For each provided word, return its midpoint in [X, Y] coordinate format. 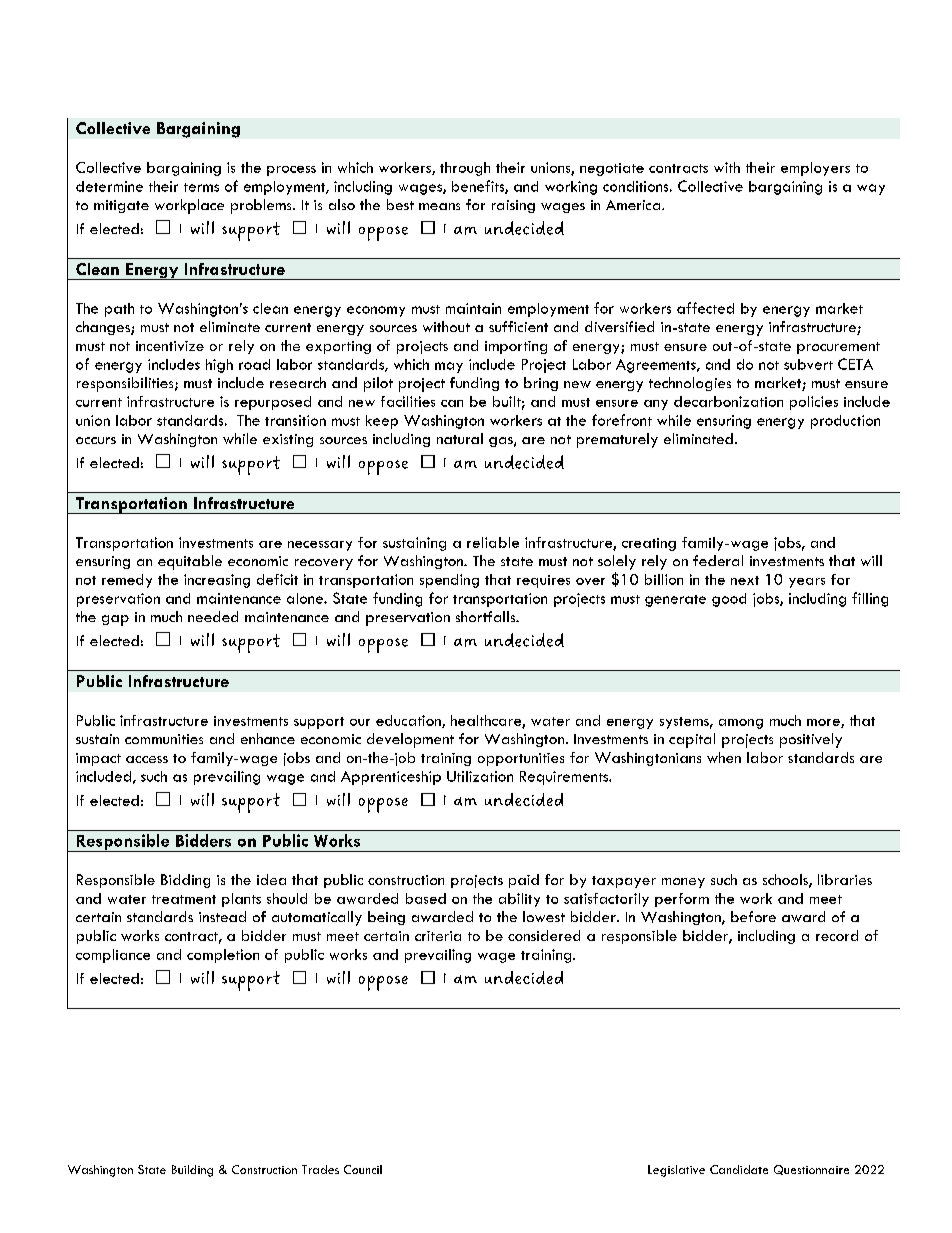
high [219, 366]
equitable [190, 562]
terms [201, 187]
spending [449, 581]
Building [192, 1171]
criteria [438, 936]
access [147, 759]
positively [811, 740]
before [753, 916]
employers [815, 169]
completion [223, 956]
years [807, 583]
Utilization [480, 776]
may [449, 367]
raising [513, 206]
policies [814, 403]
